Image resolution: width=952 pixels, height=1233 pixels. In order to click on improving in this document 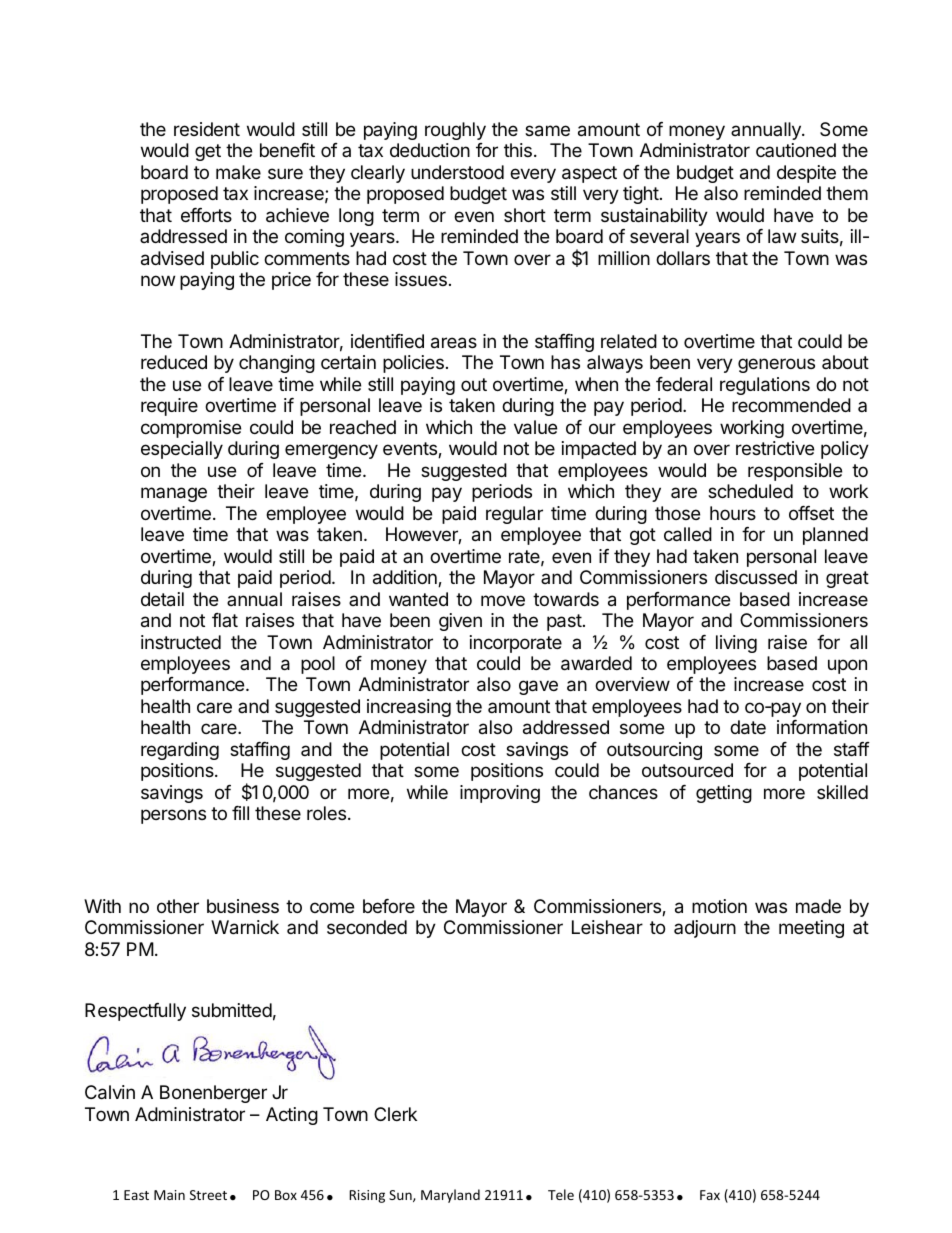, I will do `click(500, 794)`.
